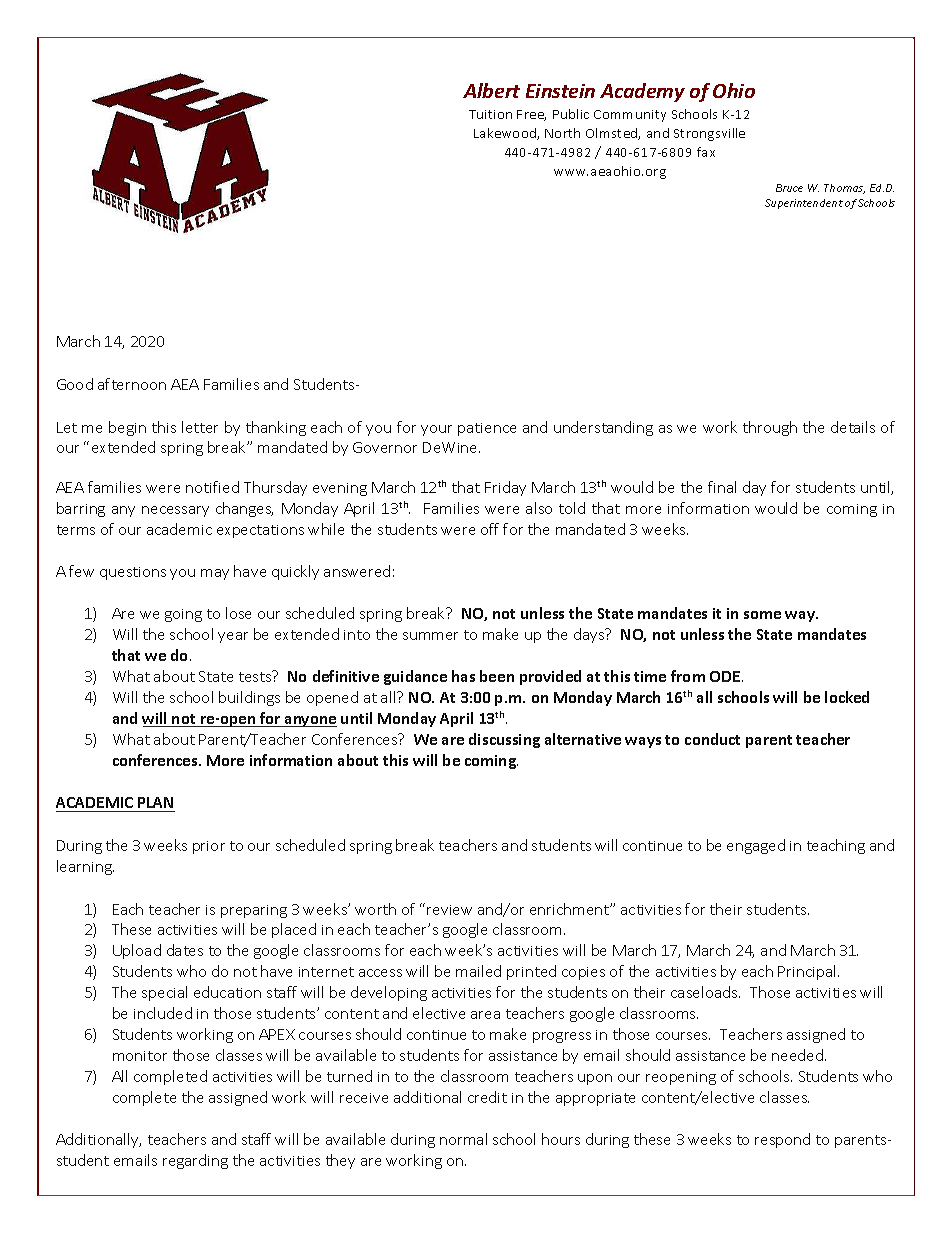  I want to click on respond, so click(782, 1140).
